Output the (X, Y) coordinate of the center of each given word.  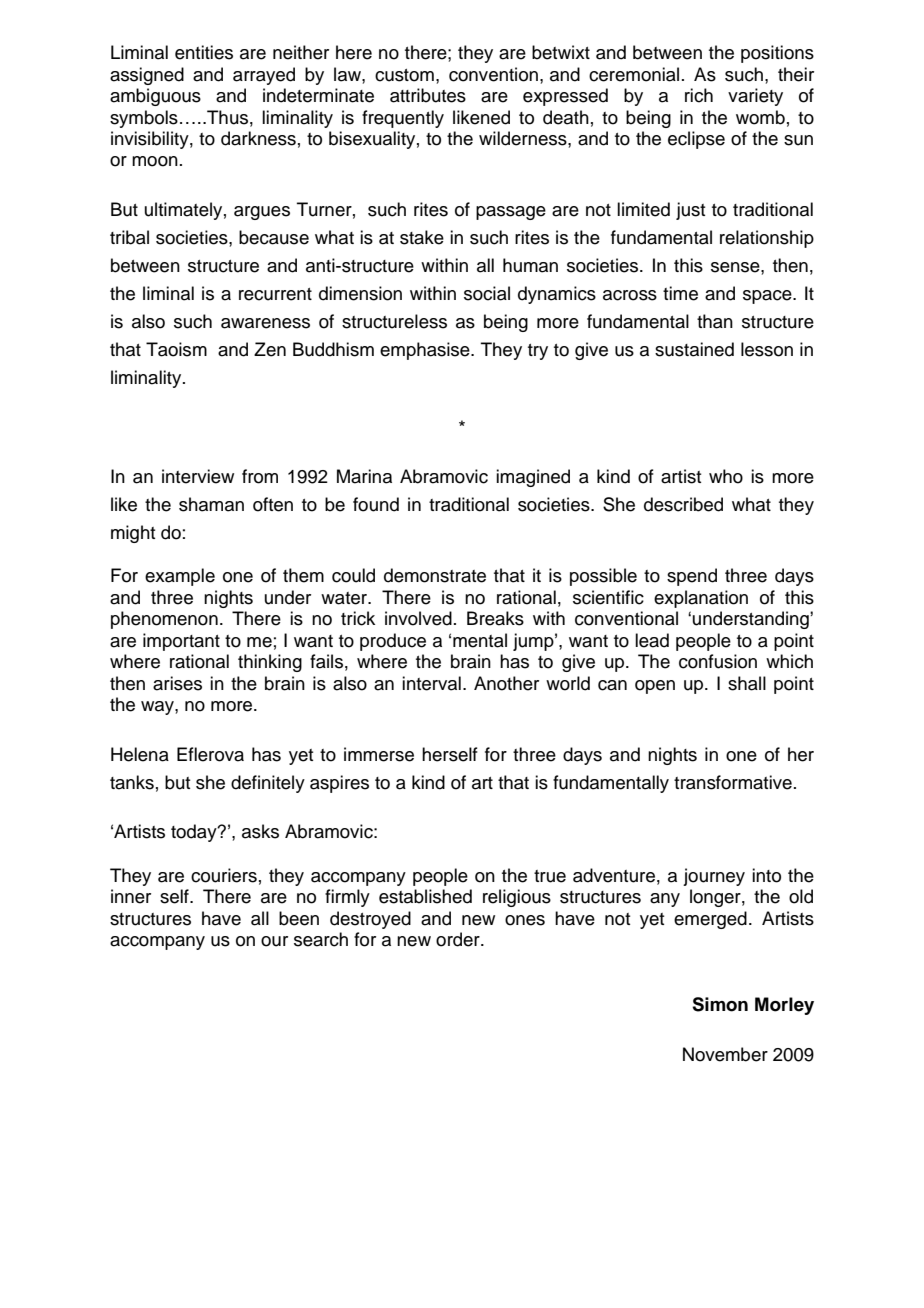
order (459, 939)
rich (699, 95)
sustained (694, 349)
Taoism (176, 349)
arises (177, 683)
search (321, 939)
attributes (428, 95)
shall (747, 683)
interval (431, 683)
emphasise (426, 351)
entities (204, 52)
